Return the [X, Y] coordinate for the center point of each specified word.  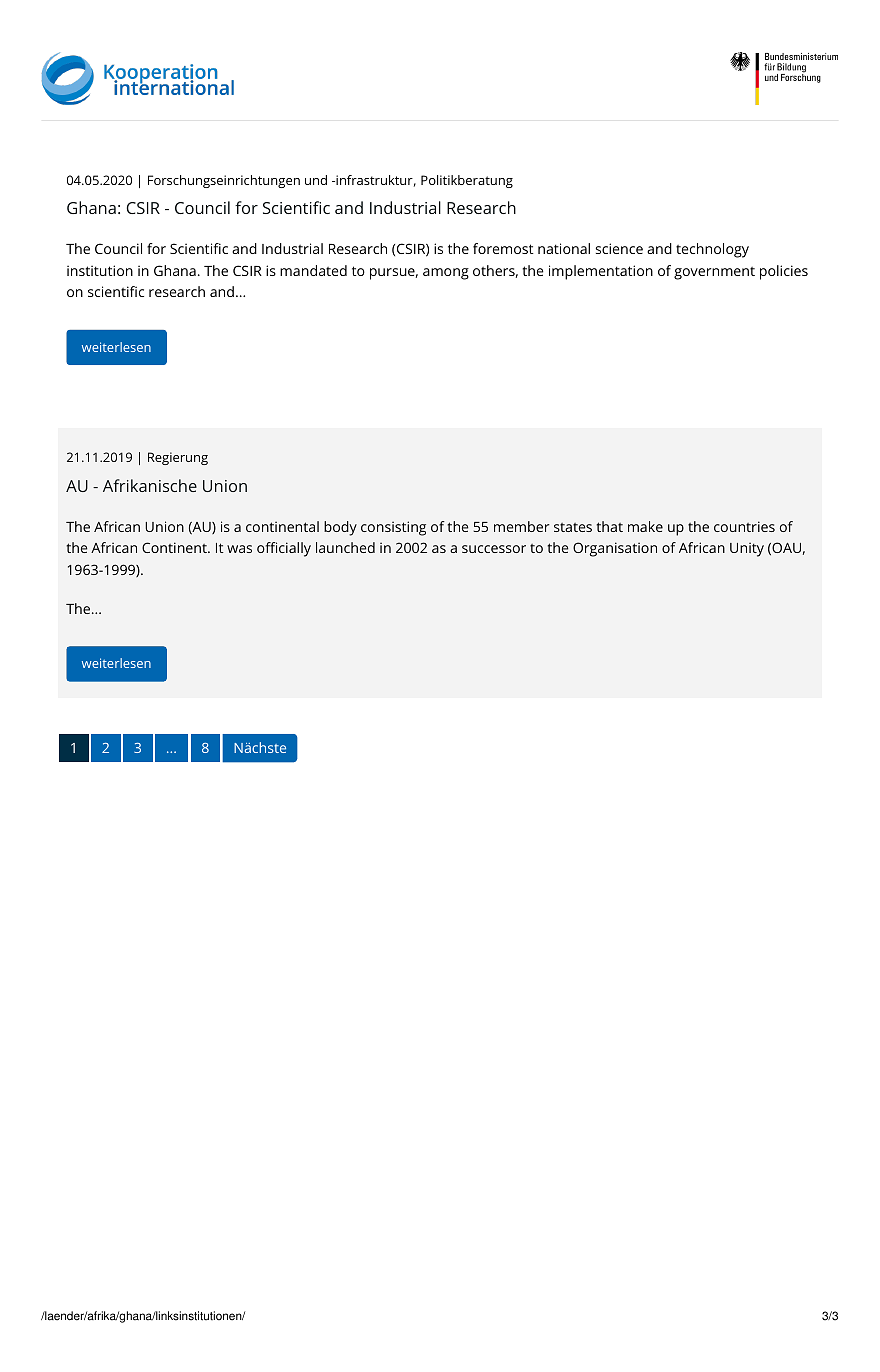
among [446, 274]
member [522, 526]
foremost [503, 248]
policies [784, 272]
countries [744, 526]
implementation [601, 272]
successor [494, 549]
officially [284, 549]
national [564, 248]
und [316, 180]
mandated [313, 270]
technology [712, 250]
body [340, 528]
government [714, 273]
